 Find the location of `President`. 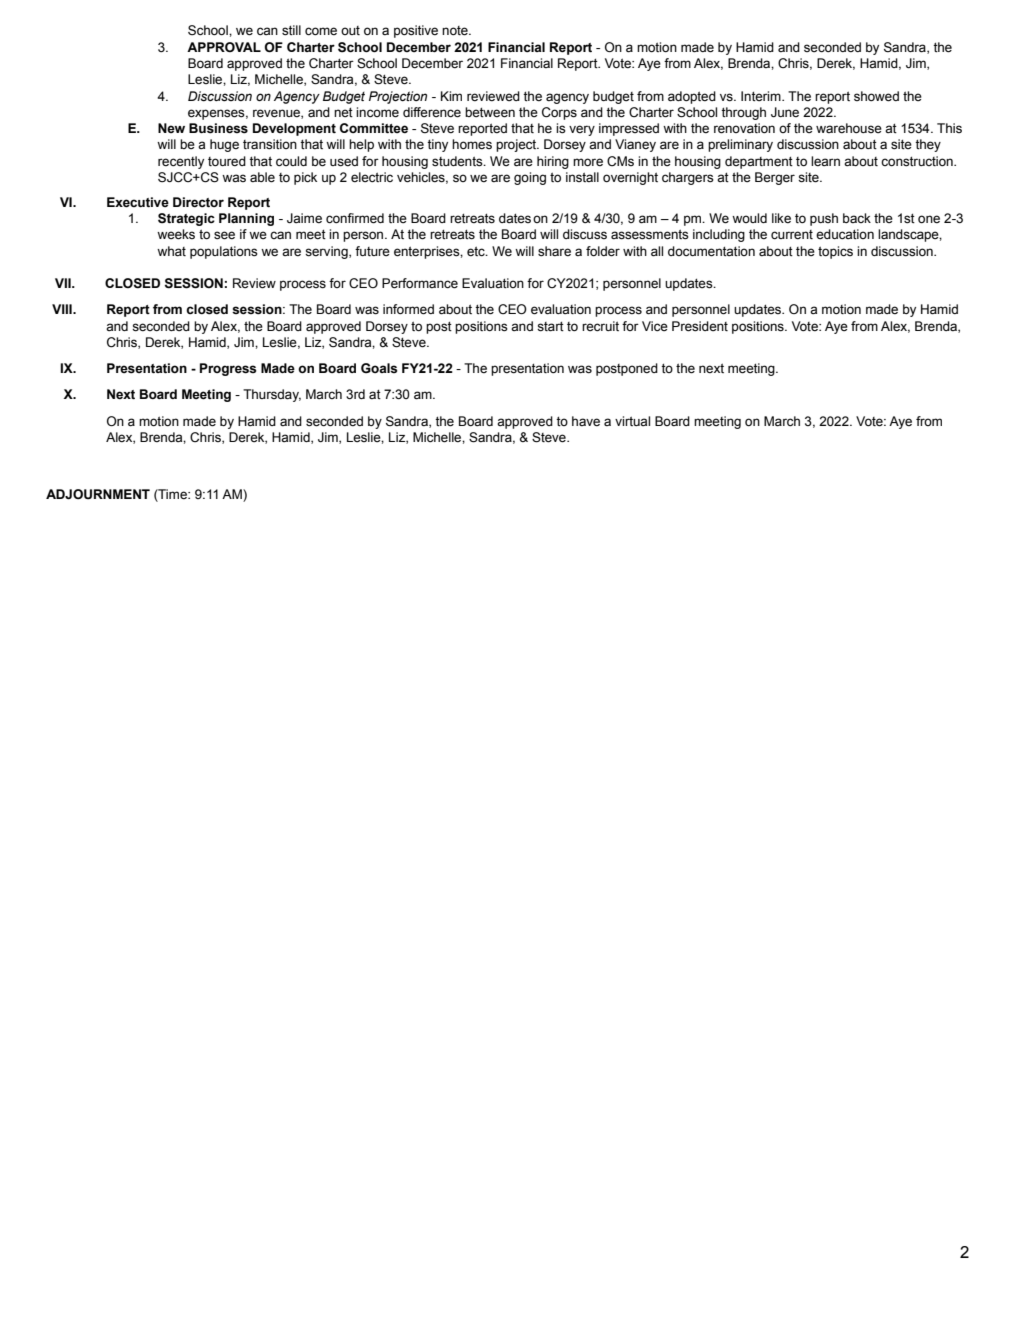

President is located at coordinates (700, 326).
